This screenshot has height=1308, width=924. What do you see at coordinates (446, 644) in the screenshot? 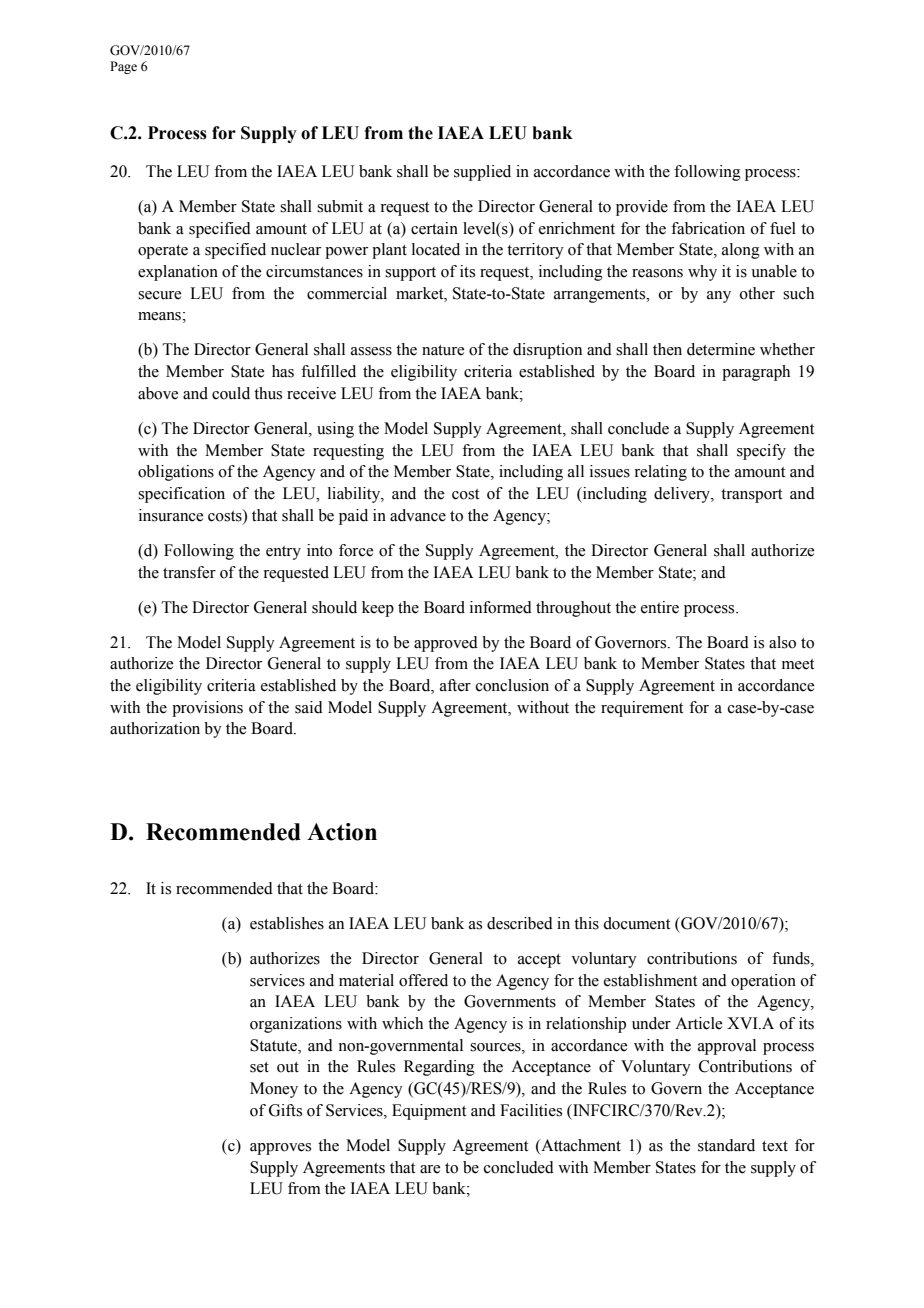
I see `approved` at bounding box center [446, 644].
